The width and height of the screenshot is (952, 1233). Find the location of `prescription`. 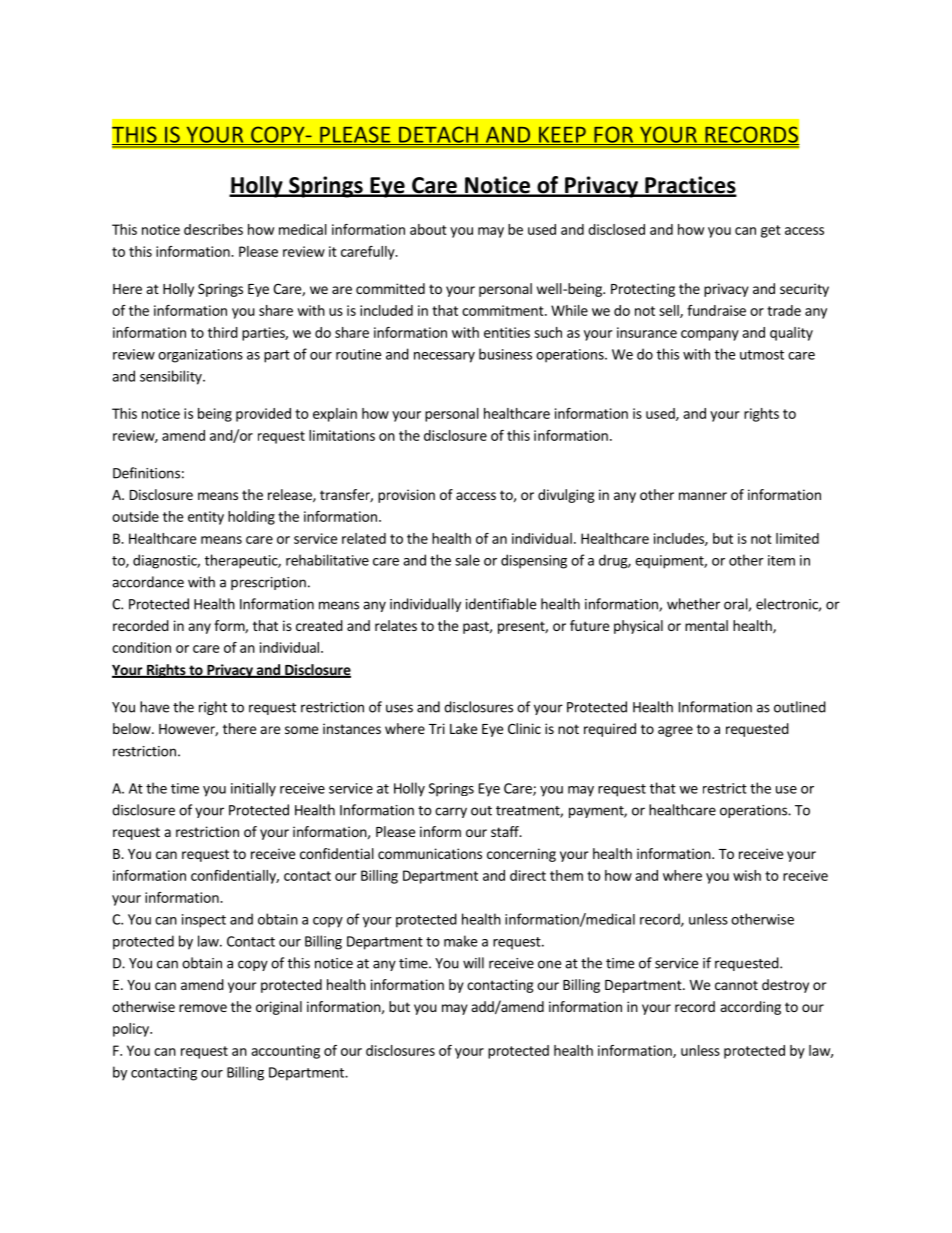

prescription is located at coordinates (268, 583).
